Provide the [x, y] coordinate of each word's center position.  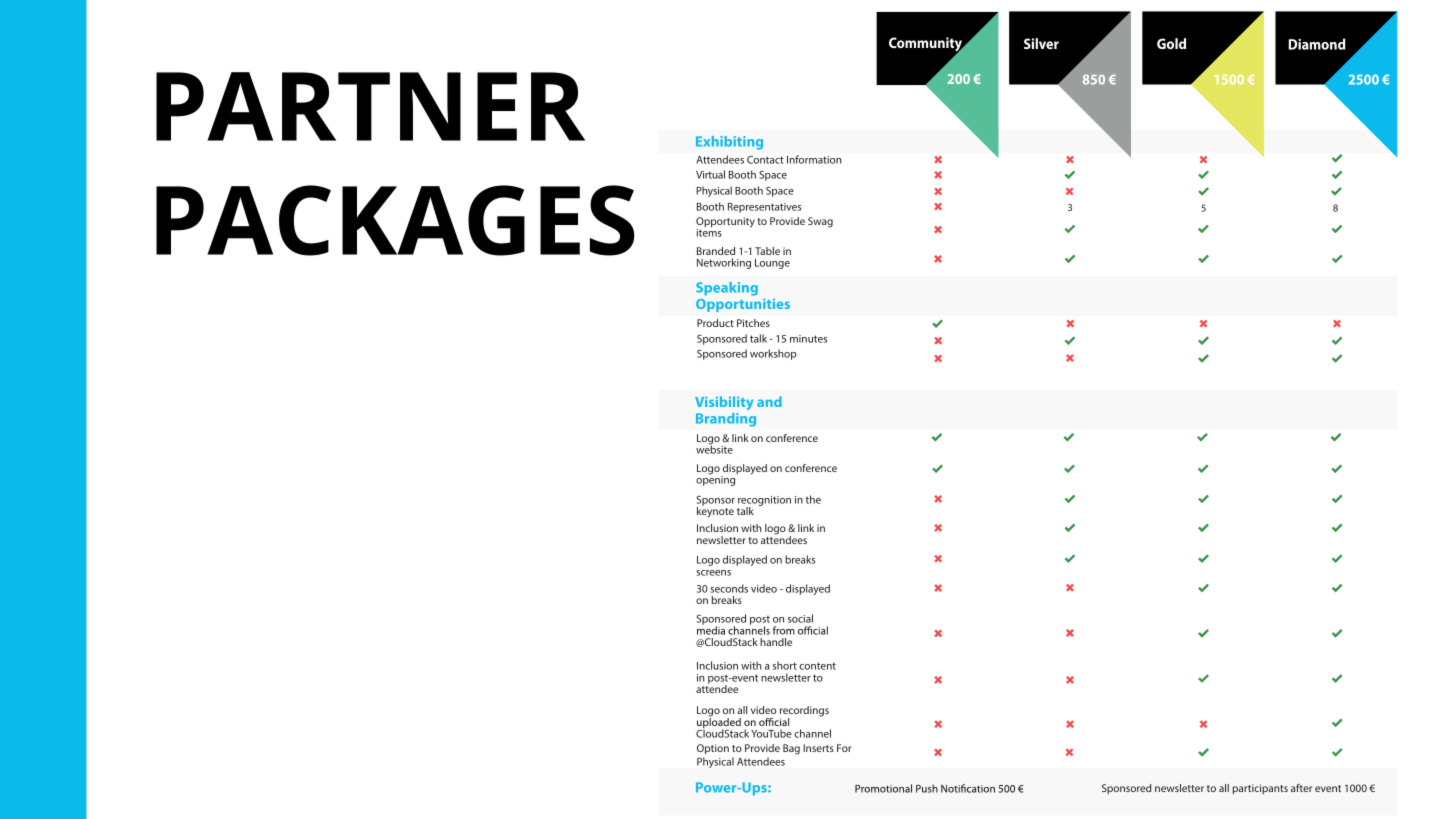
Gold [1171, 43]
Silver [1041, 43]
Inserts [818, 748]
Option [713, 749]
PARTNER [370, 106]
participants [1260, 789]
